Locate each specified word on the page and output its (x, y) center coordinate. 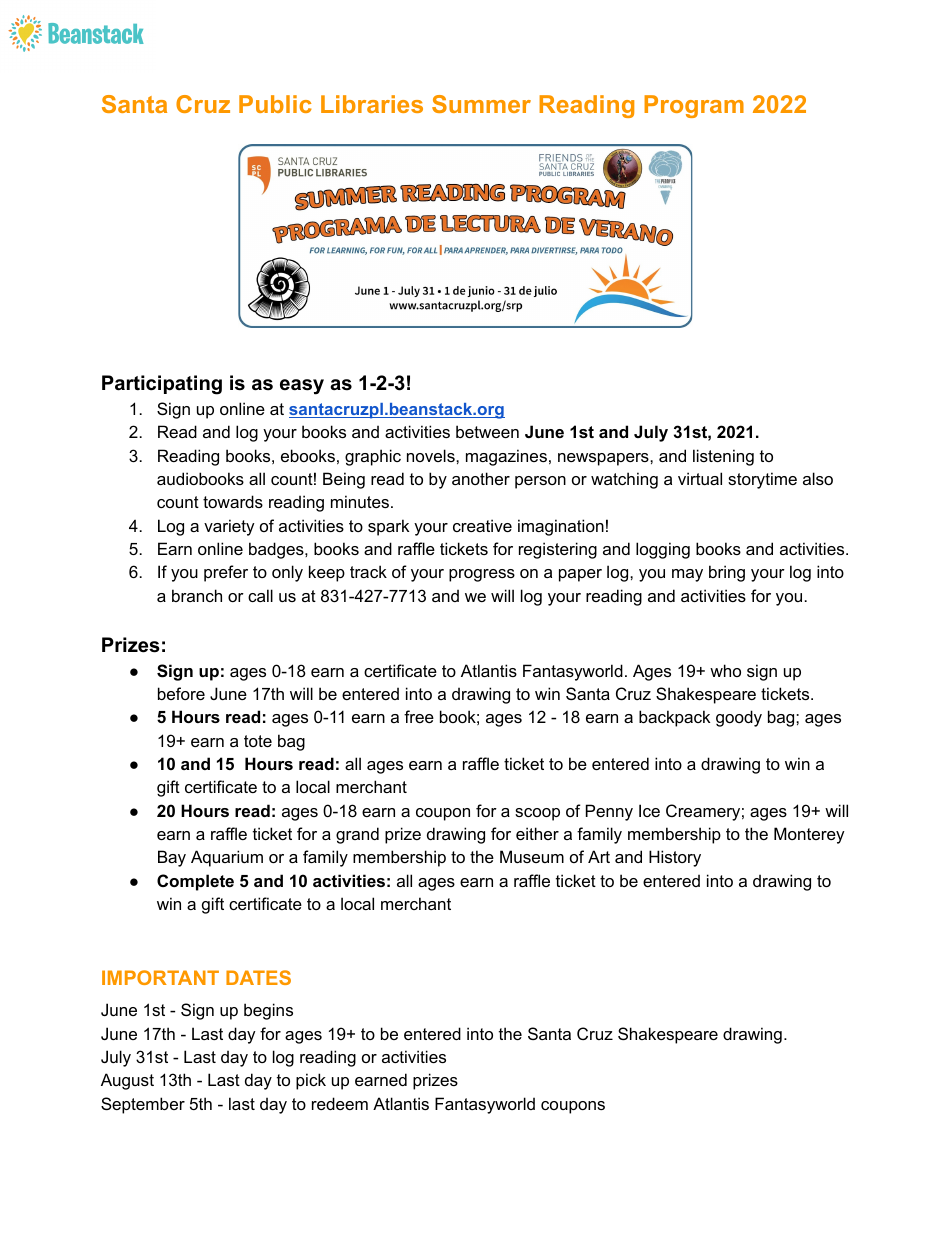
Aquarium (227, 858)
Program (694, 106)
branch (197, 595)
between (487, 431)
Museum (532, 856)
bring (727, 573)
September (143, 1105)
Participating (162, 385)
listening (723, 457)
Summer (481, 104)
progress (482, 575)
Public (275, 104)
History (675, 858)
